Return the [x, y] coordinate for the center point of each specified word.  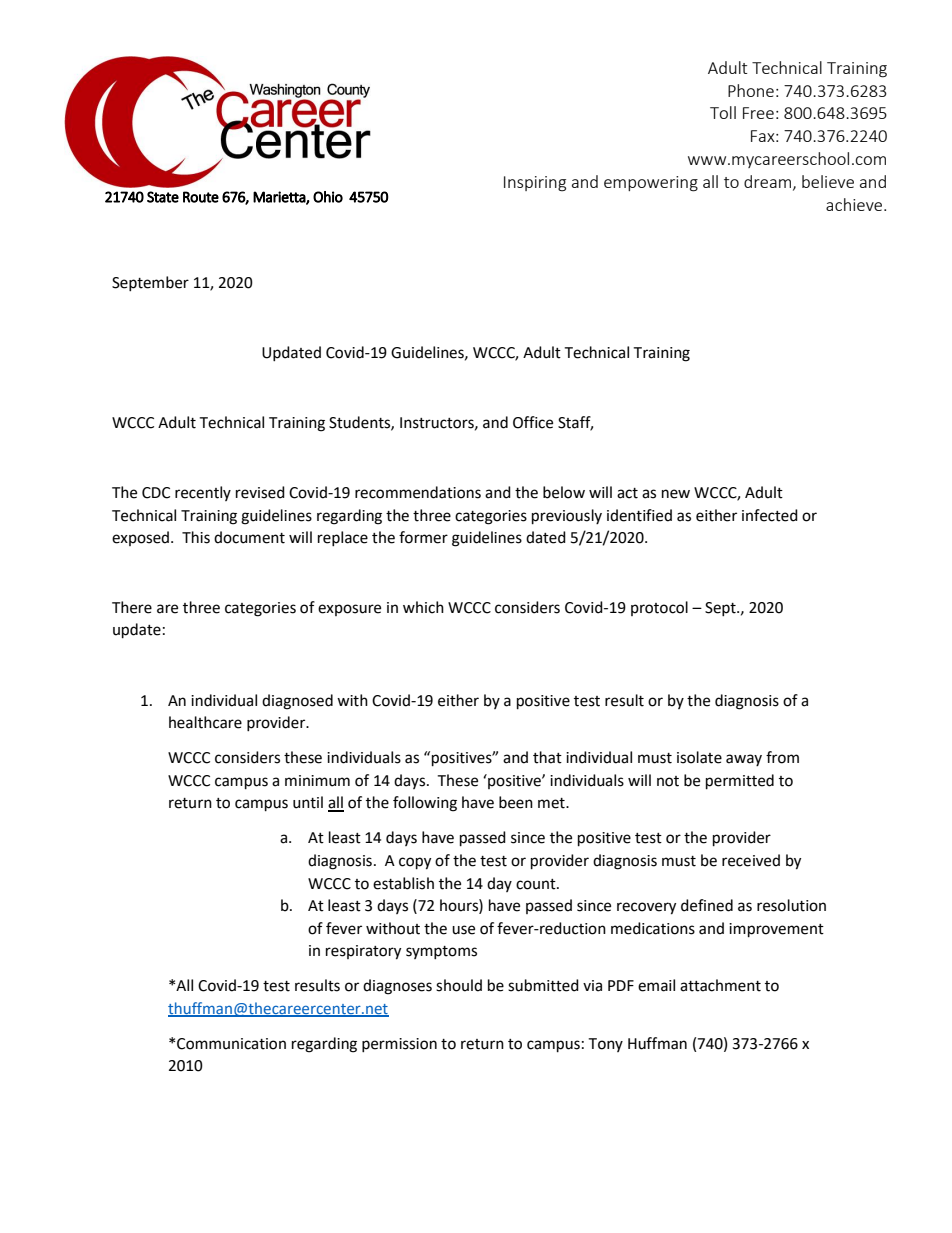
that [547, 757]
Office [533, 422]
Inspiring [535, 184]
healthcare [205, 722]
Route [201, 197]
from [782, 757]
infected [770, 515]
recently [203, 493]
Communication [231, 1044]
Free [758, 113]
